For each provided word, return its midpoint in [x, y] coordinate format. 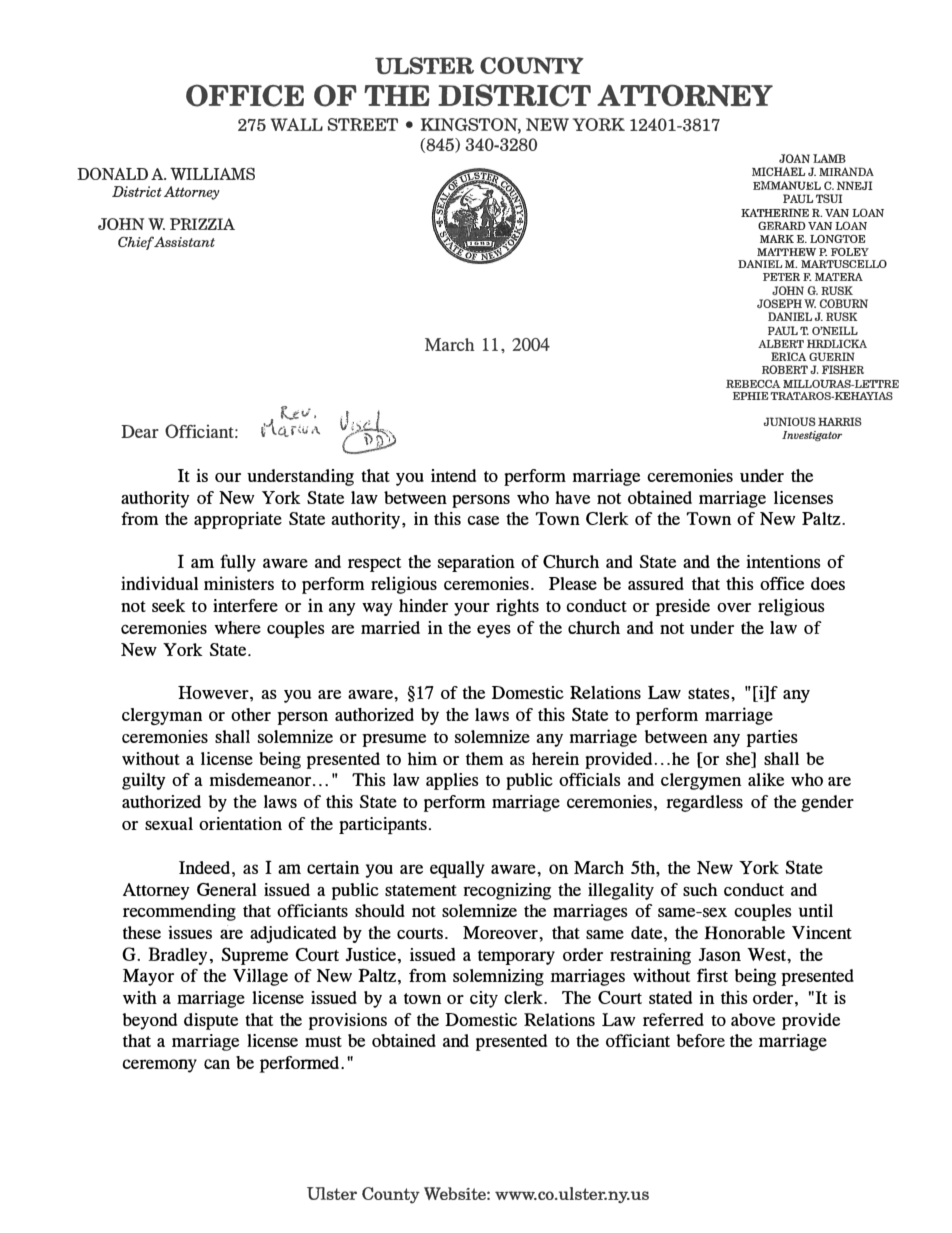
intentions [783, 561]
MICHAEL [779, 171]
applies [452, 781]
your [472, 609]
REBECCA [753, 384]
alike [766, 779]
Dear [140, 431]
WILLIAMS [212, 173]
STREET [363, 124]
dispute [211, 1021]
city [484, 999]
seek [168, 605]
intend [453, 475]
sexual [169, 823]
